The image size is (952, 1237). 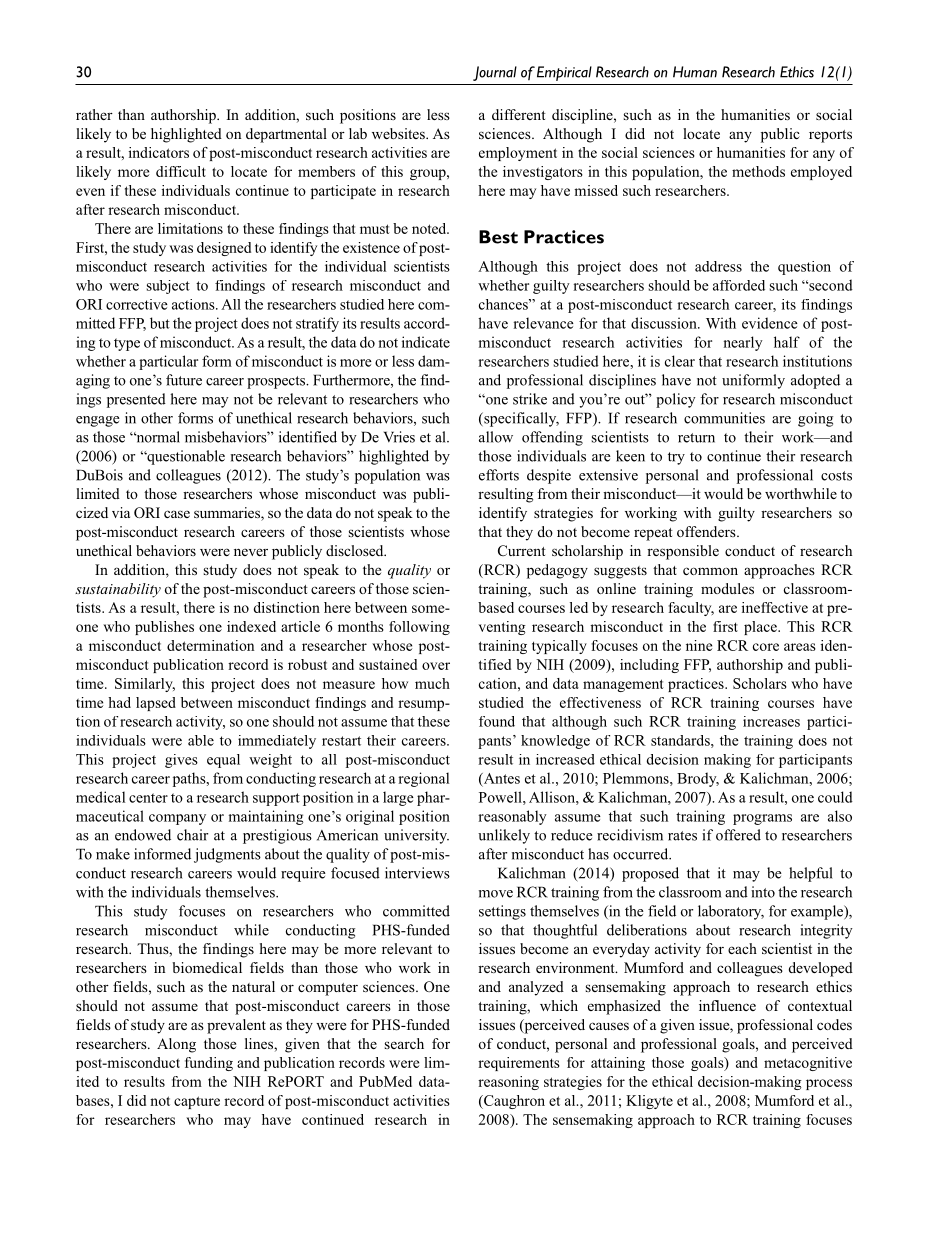 What do you see at coordinates (495, 73) in the document?
I see `Journal` at bounding box center [495, 73].
